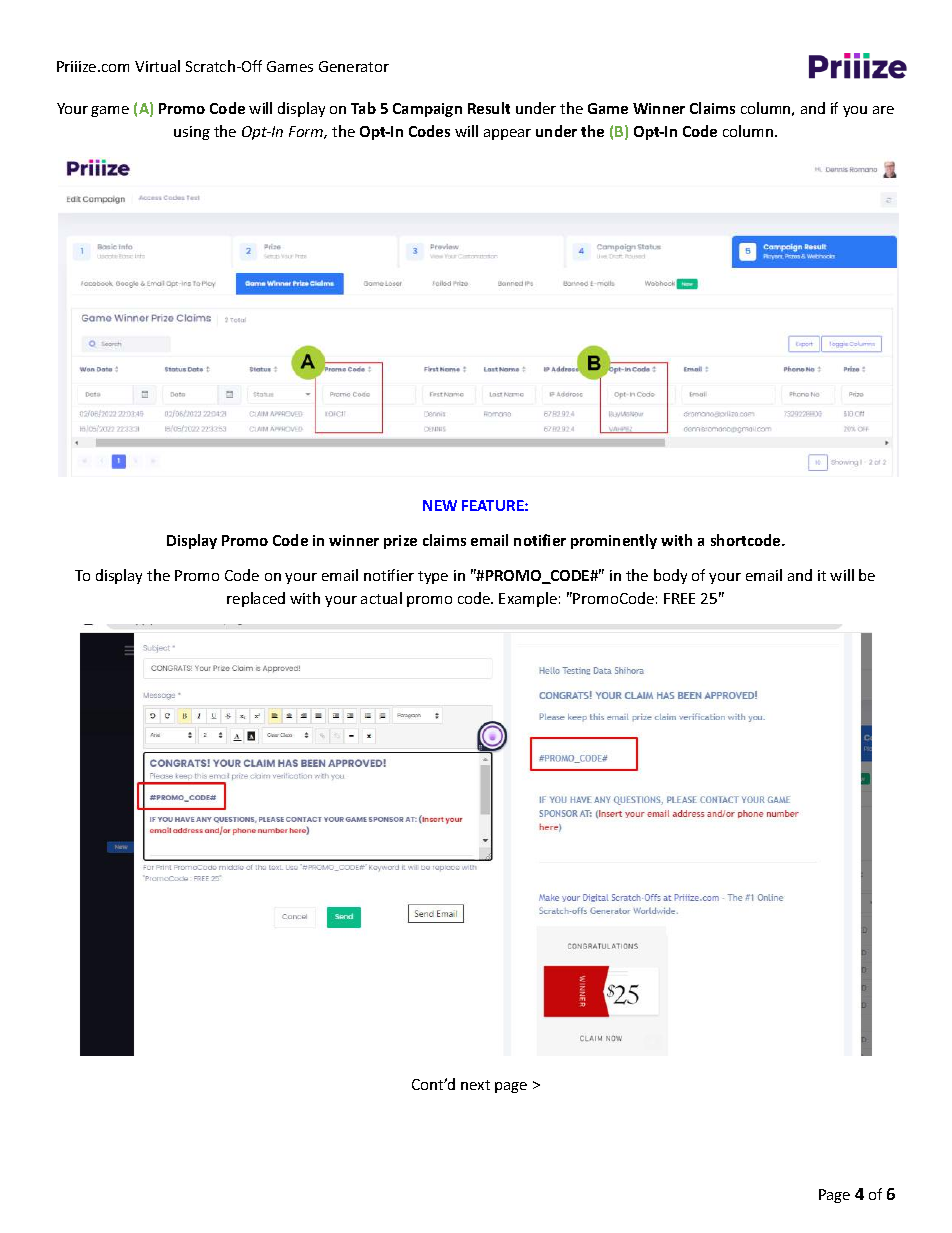 Image resolution: width=952 pixels, height=1233 pixels. What do you see at coordinates (475, 1085) in the screenshot?
I see `next` at bounding box center [475, 1085].
